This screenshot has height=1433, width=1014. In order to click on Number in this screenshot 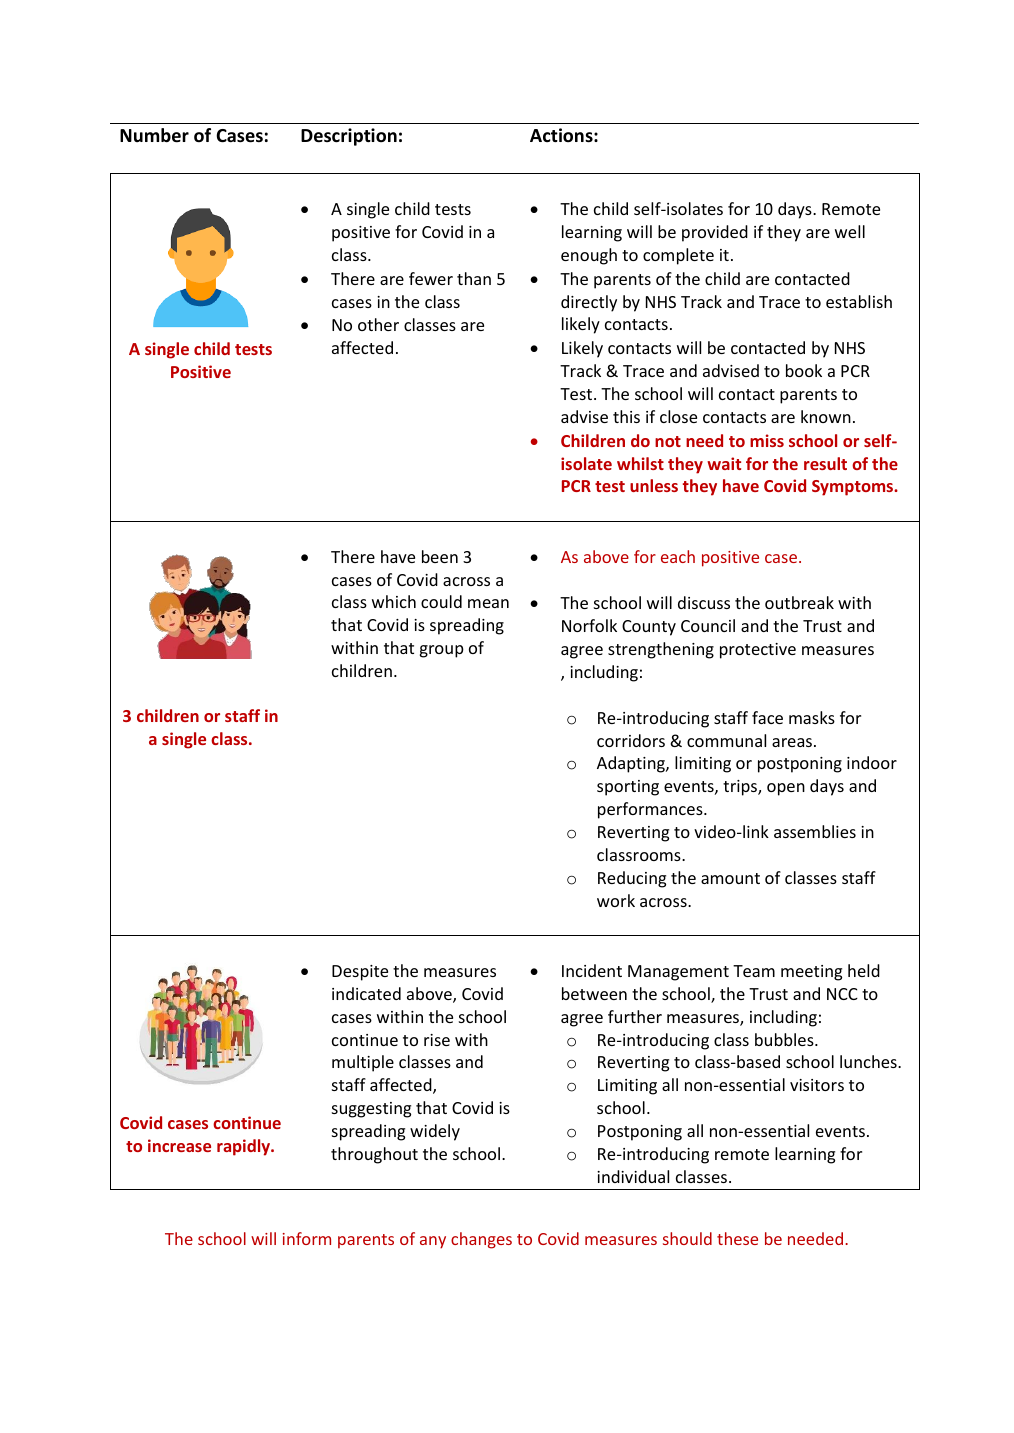, I will do `click(154, 135)`.
